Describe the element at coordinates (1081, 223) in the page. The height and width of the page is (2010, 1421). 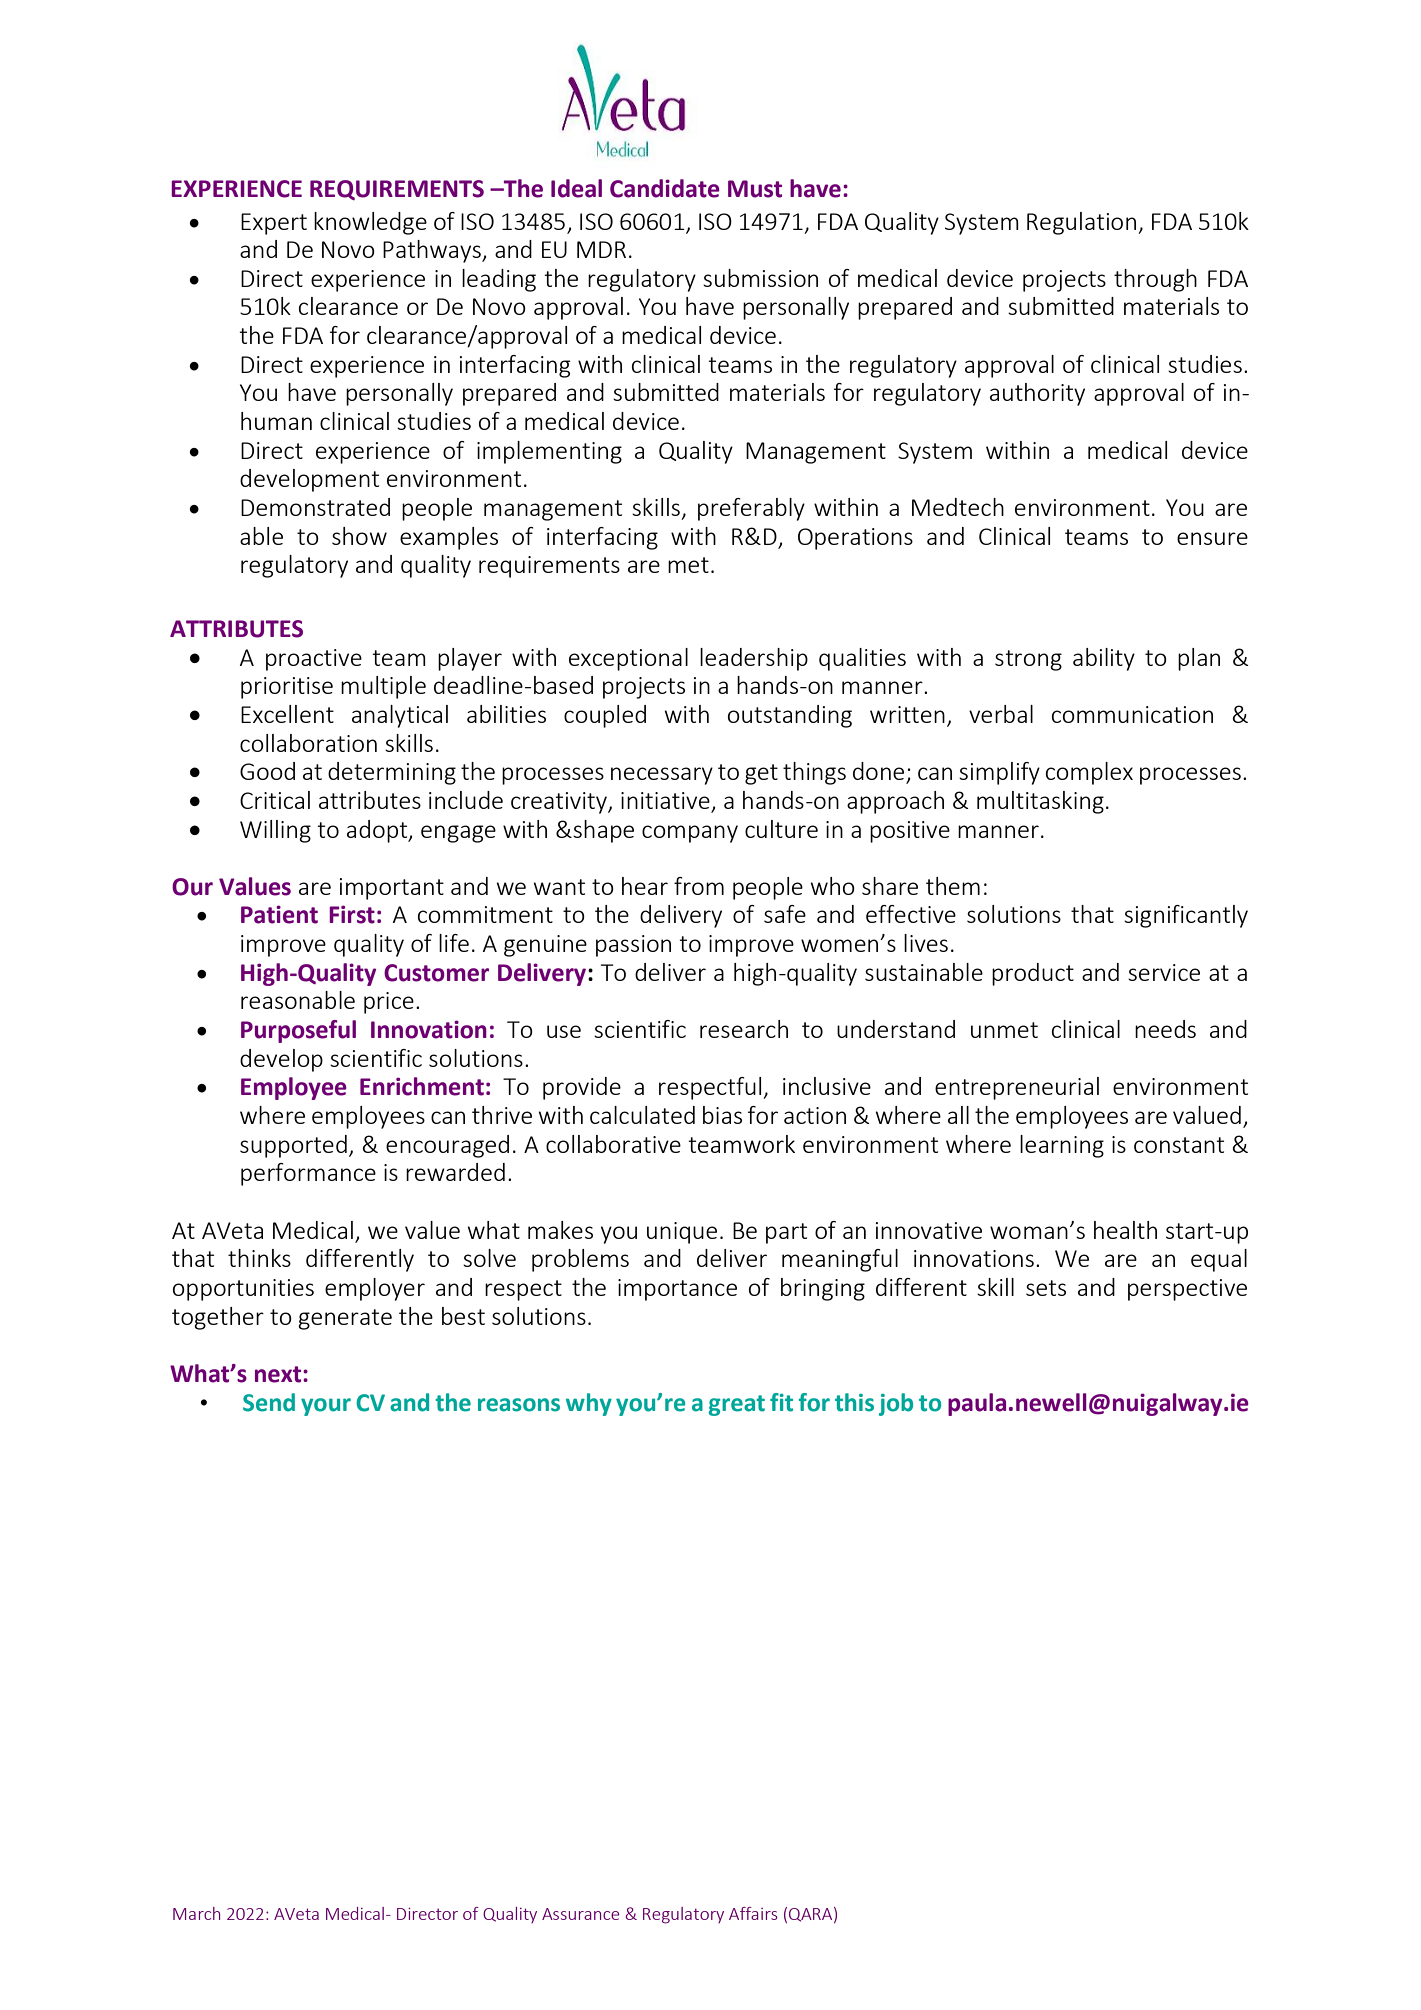
I see `Regulation` at that location.
